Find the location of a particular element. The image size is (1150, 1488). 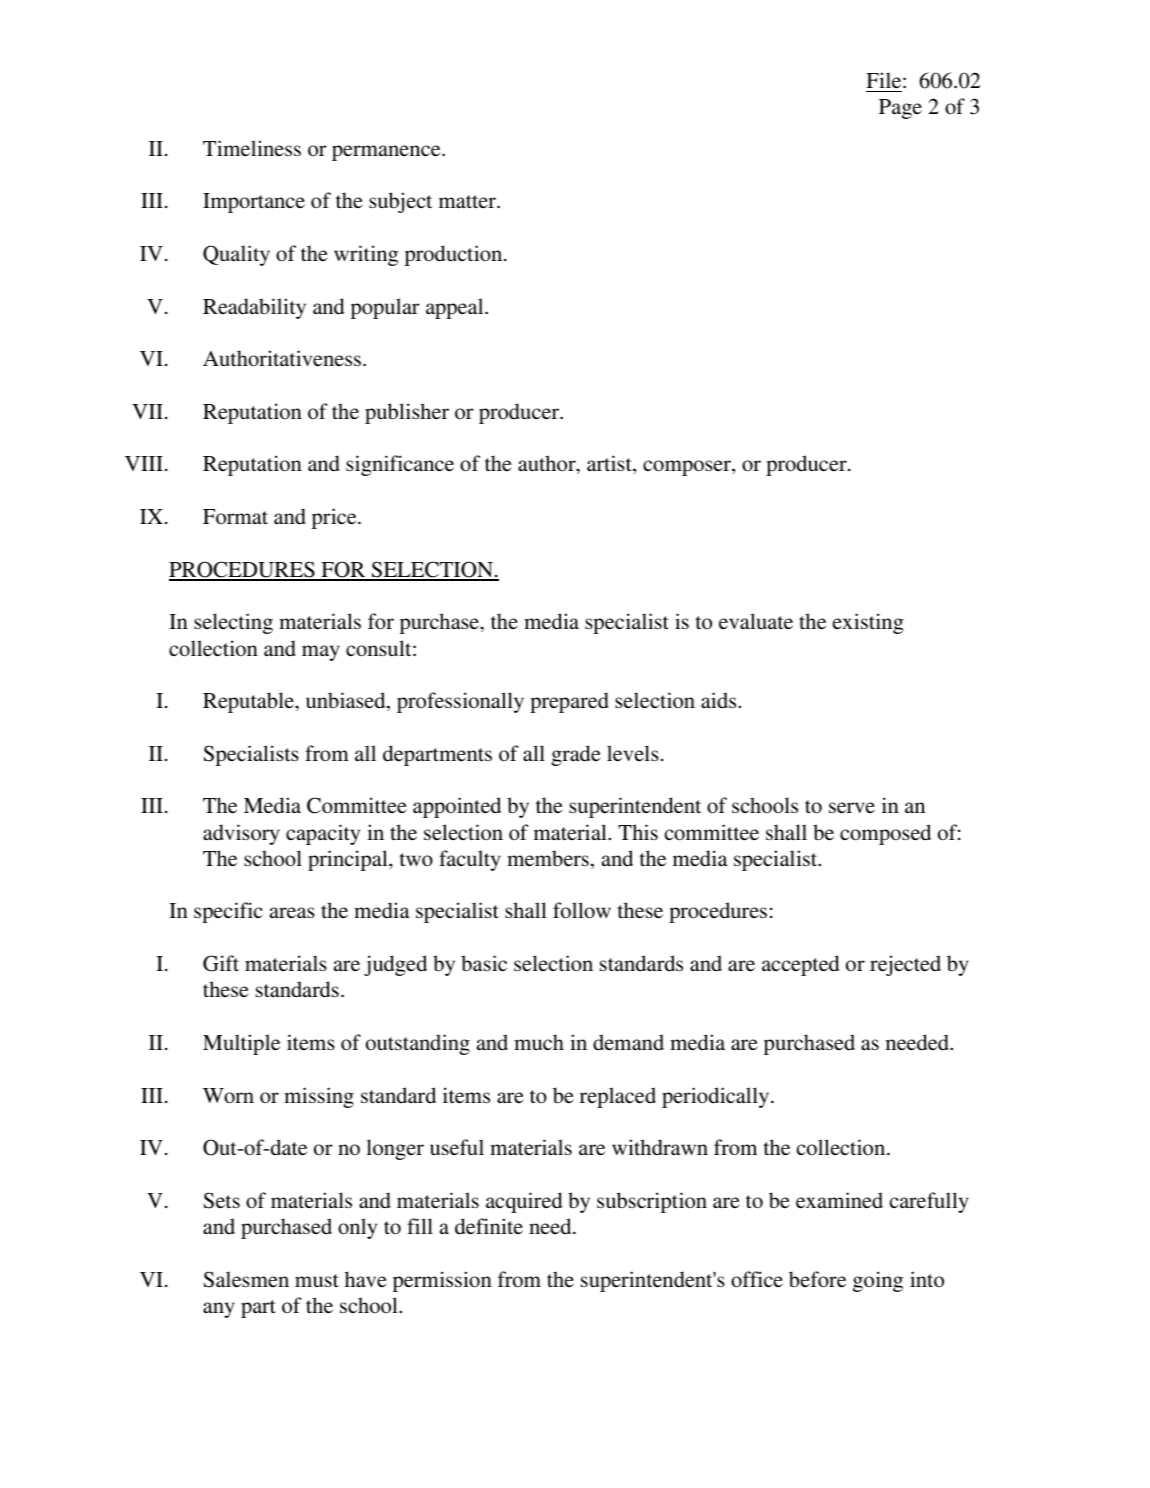

definite is located at coordinates (489, 1226).
